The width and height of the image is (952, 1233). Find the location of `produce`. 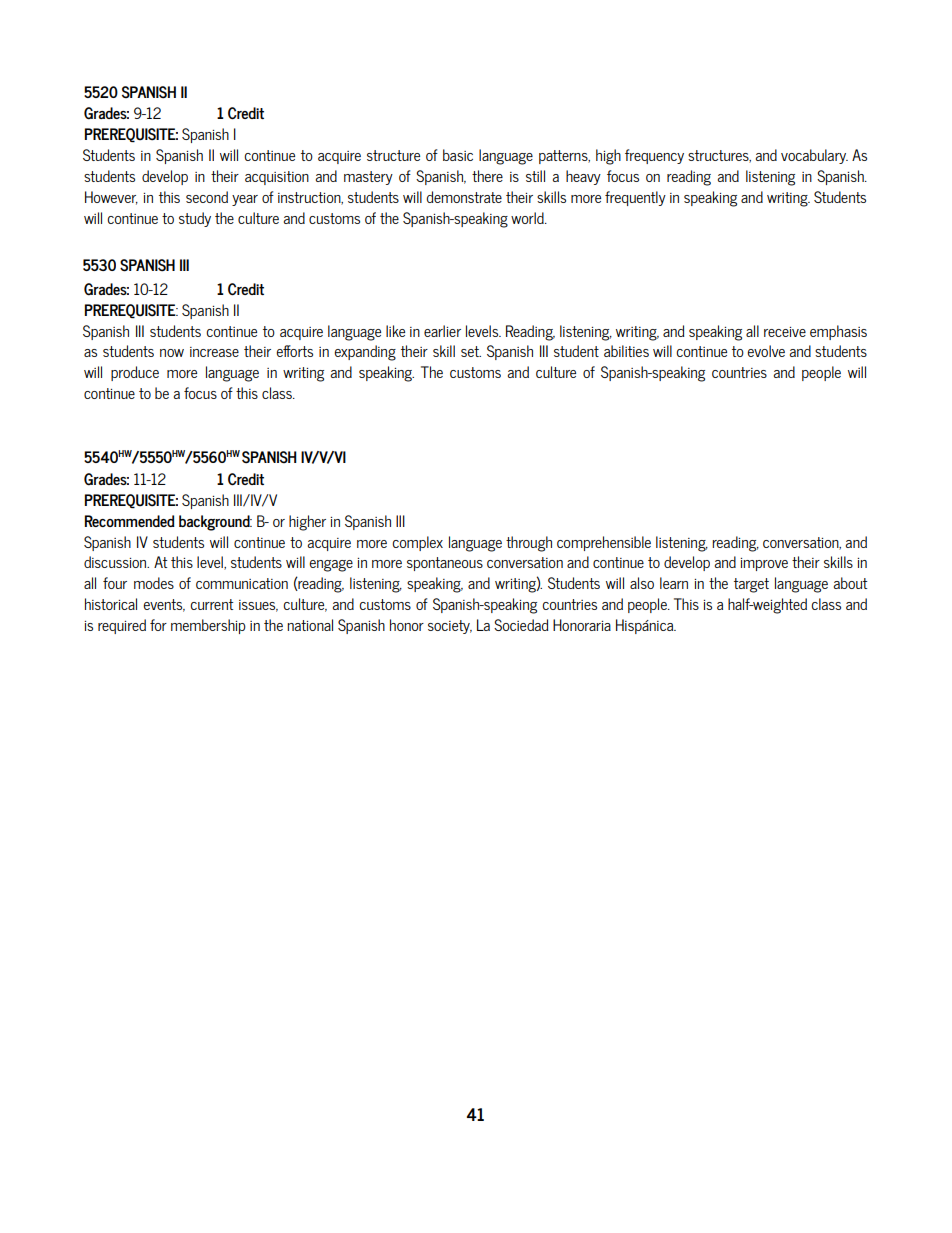

produce is located at coordinates (135, 373).
